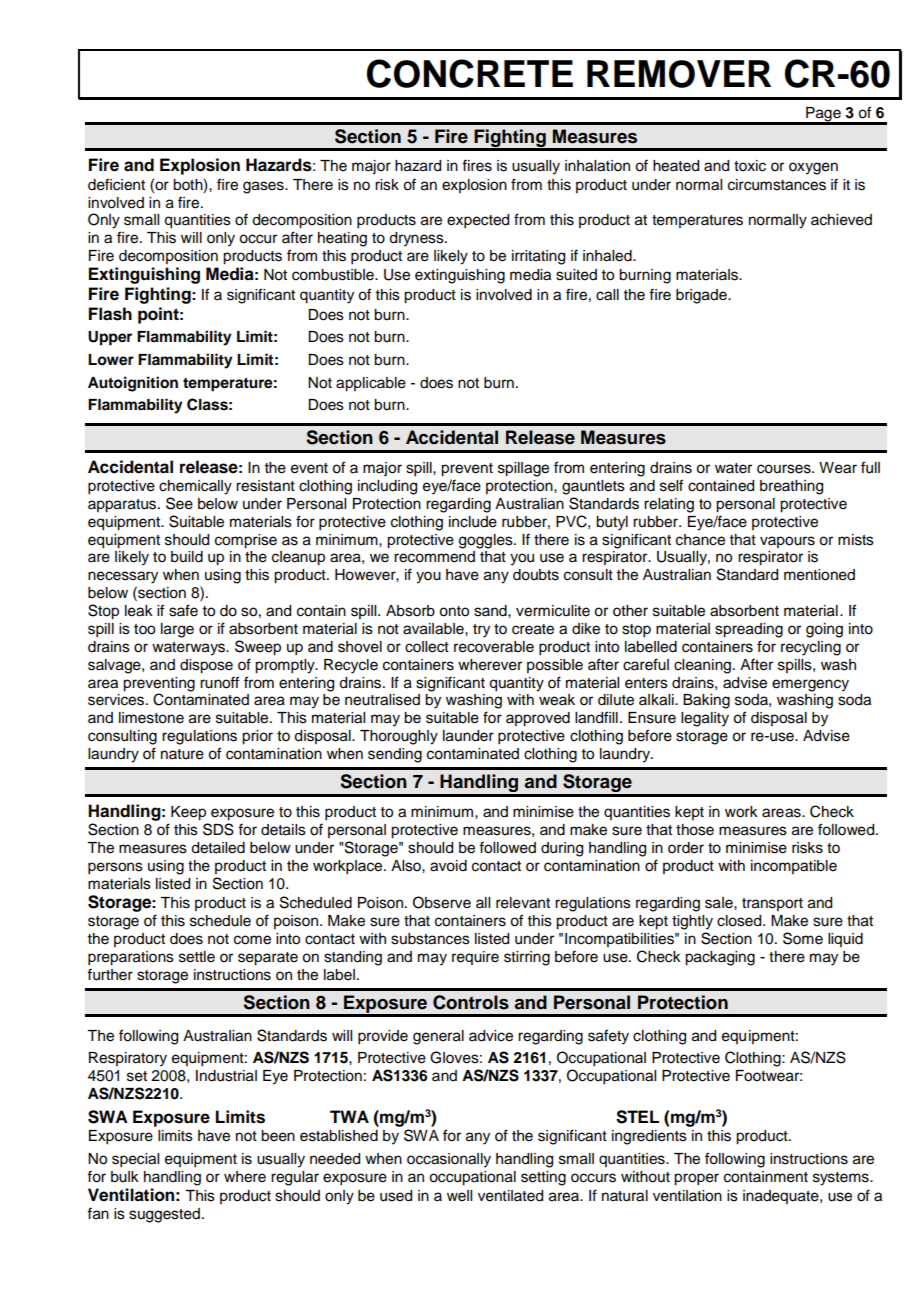 Image resolution: width=924 pixels, height=1308 pixels. What do you see at coordinates (188, 813) in the screenshot?
I see `Keep` at bounding box center [188, 813].
